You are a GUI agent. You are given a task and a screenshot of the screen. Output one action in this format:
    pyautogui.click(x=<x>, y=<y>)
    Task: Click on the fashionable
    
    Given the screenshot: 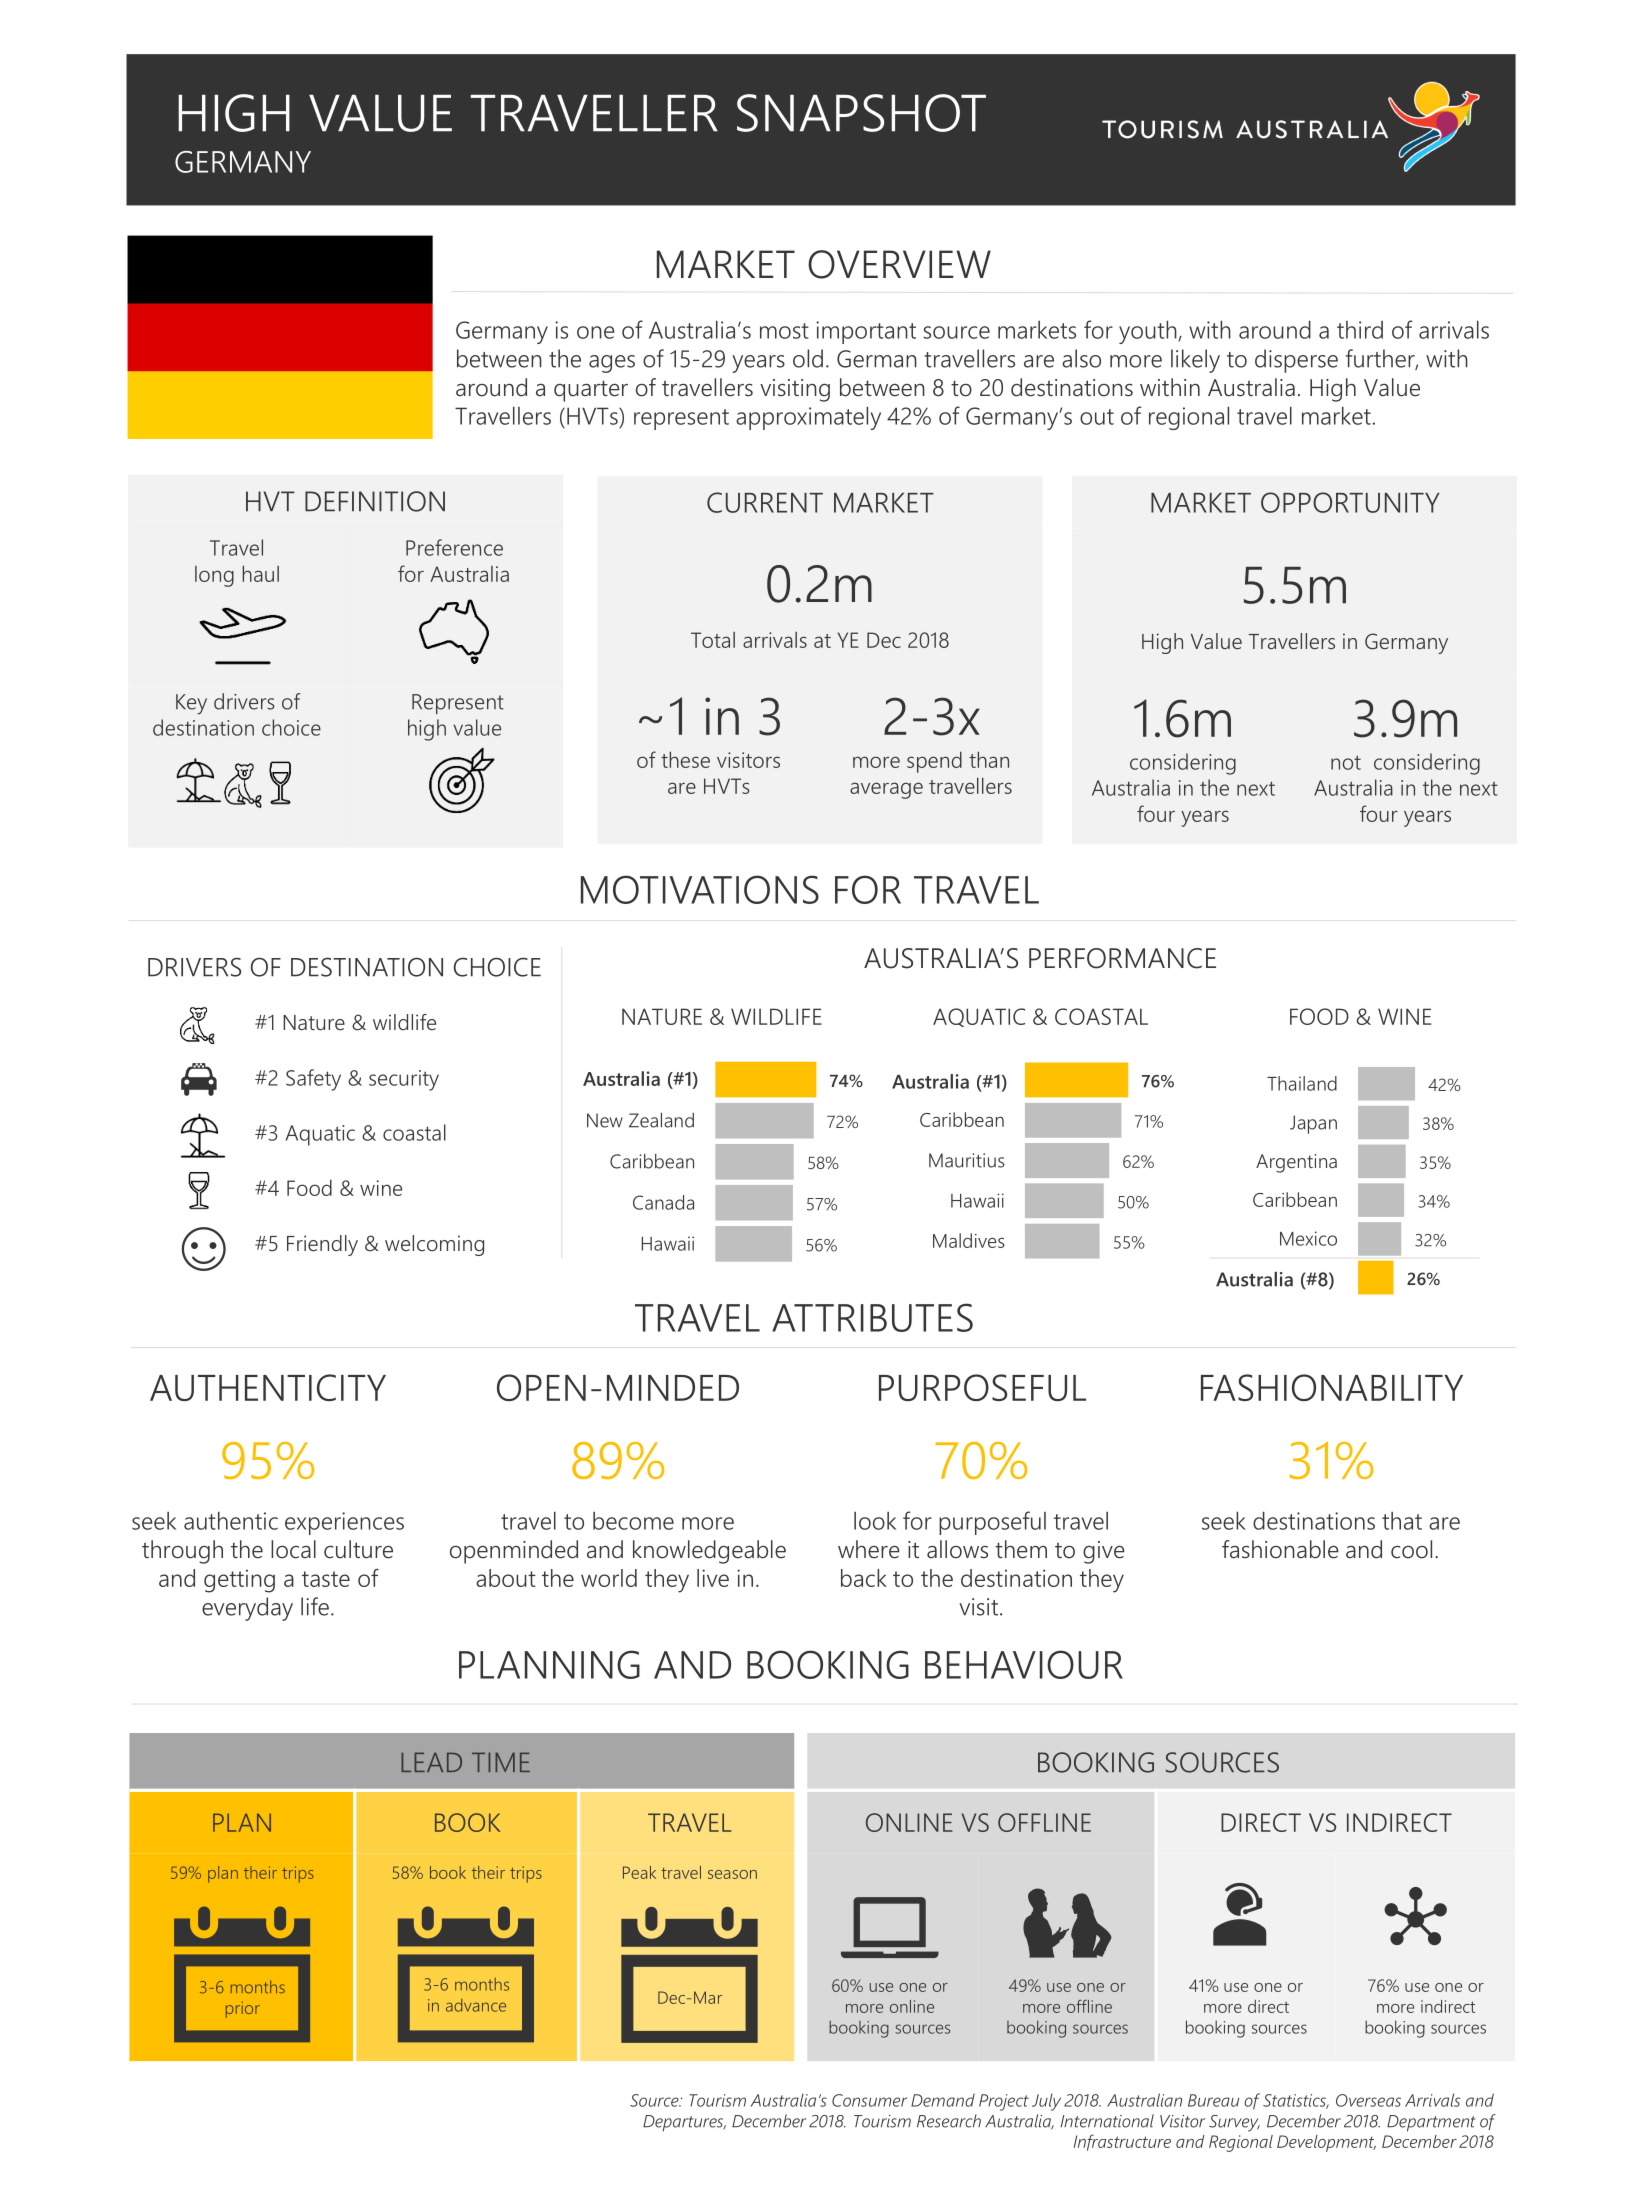 What is the action you would take?
    pyautogui.click(x=1280, y=1549)
